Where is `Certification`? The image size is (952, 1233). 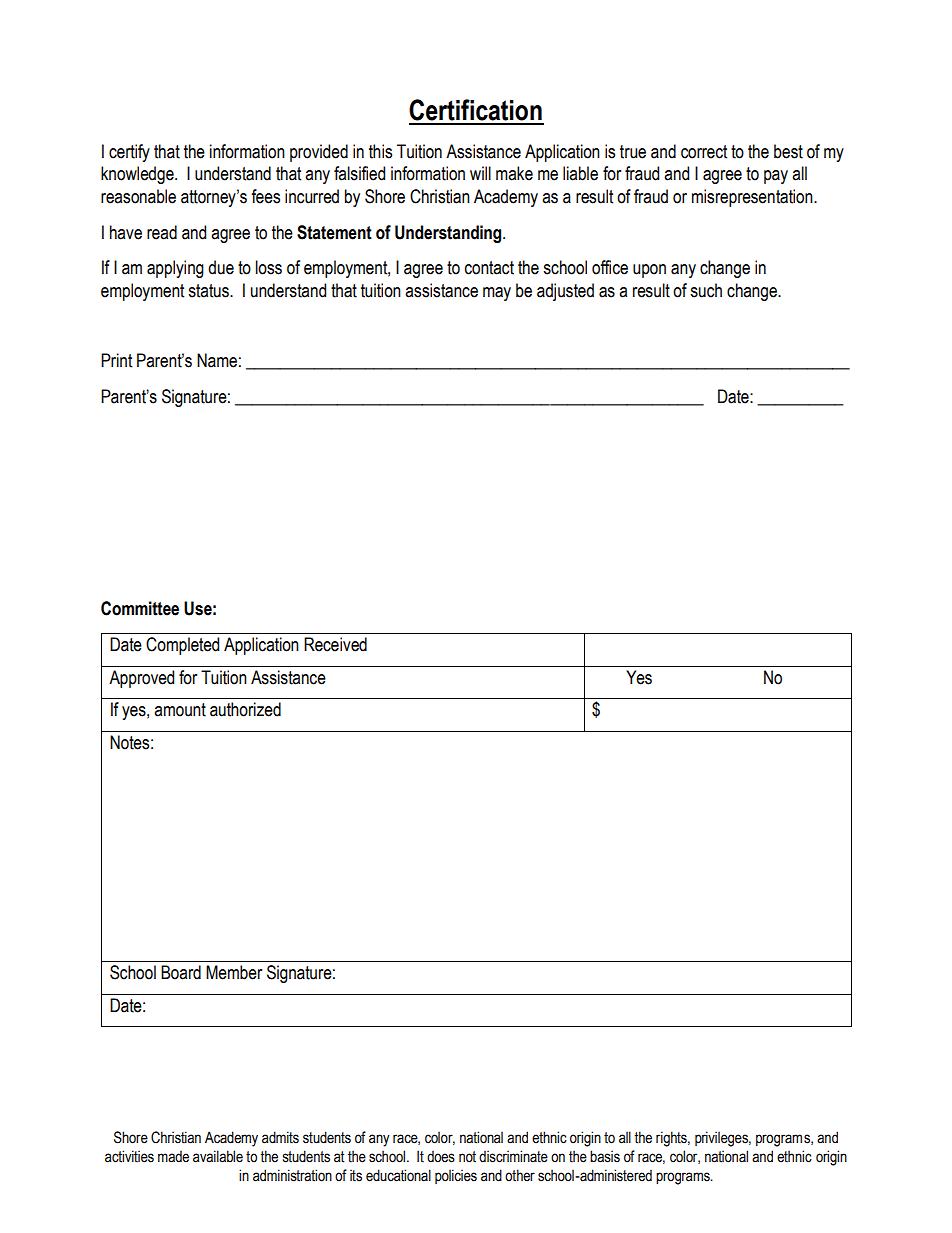
Certification is located at coordinates (475, 110).
